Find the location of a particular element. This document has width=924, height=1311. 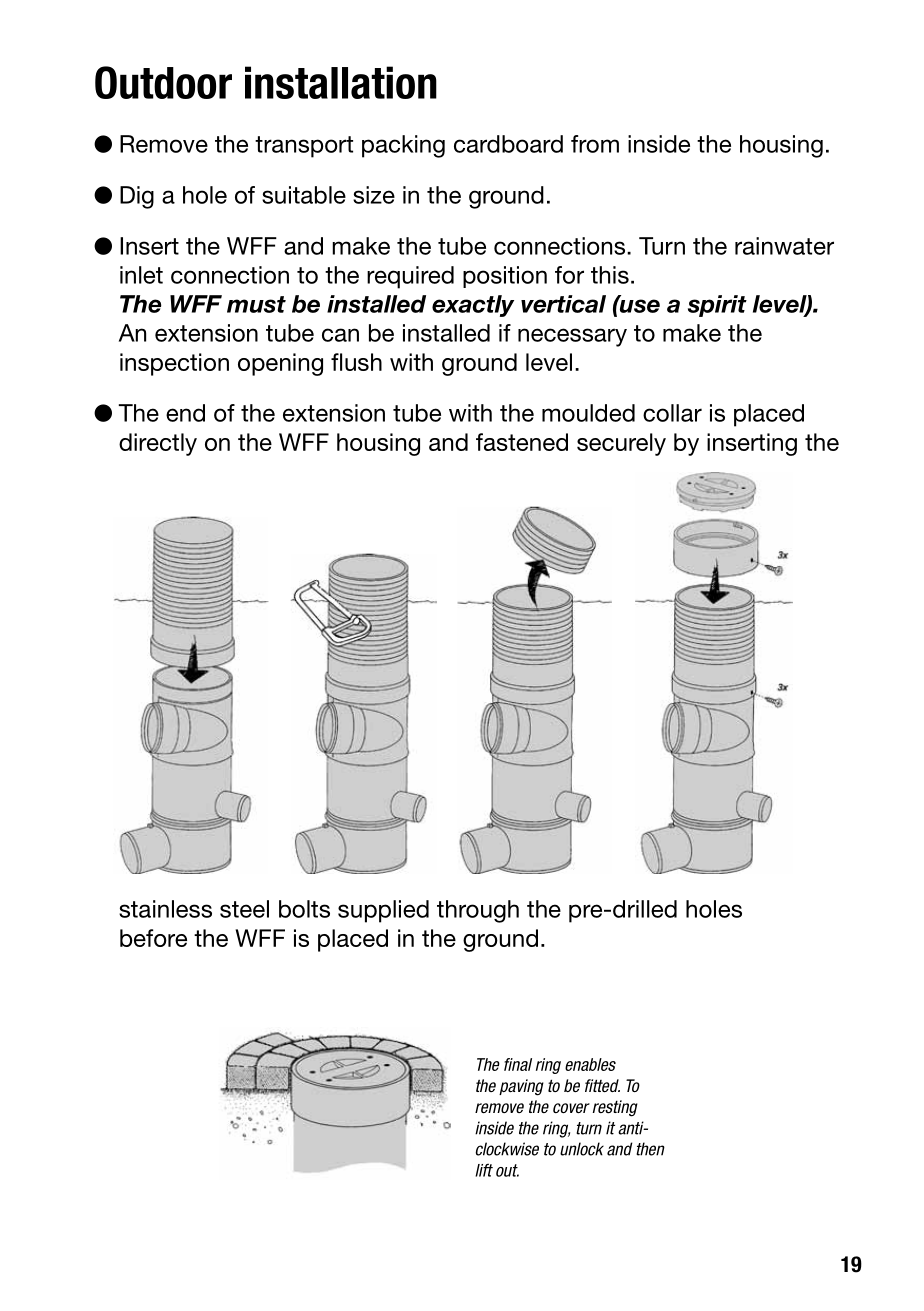

Outdoor is located at coordinates (163, 82).
